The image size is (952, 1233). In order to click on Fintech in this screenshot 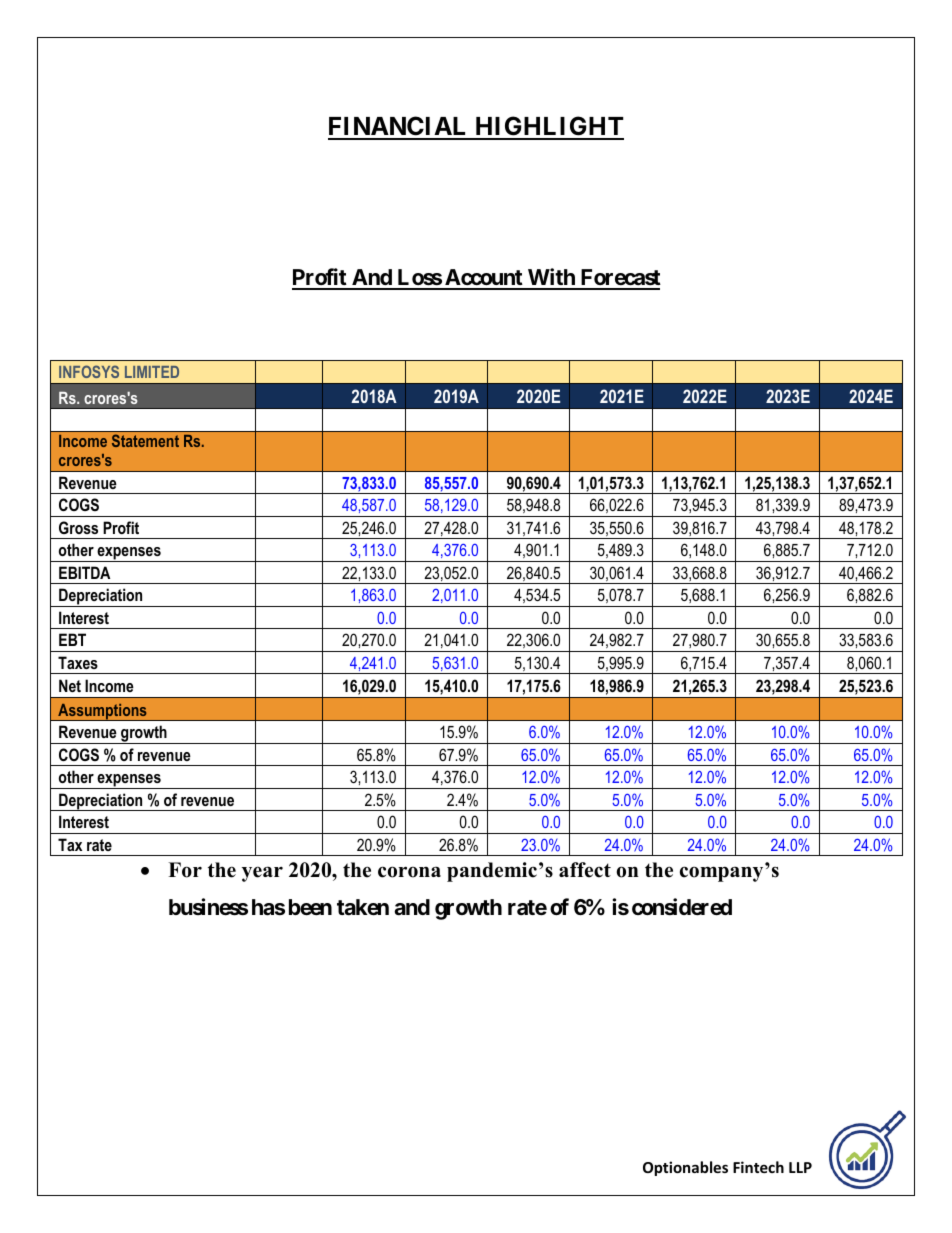, I will do `click(758, 1167)`.
